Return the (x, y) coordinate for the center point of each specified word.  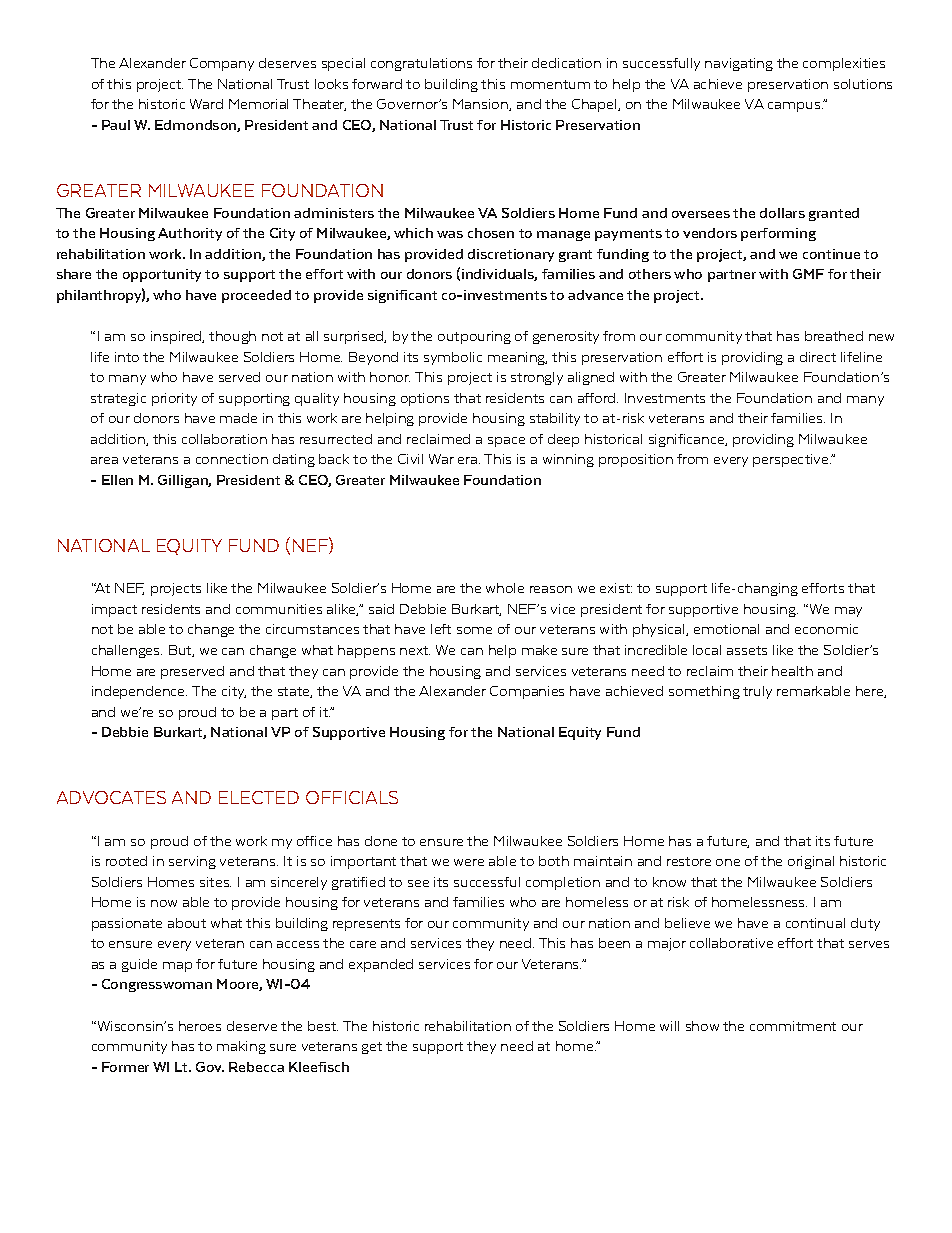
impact (114, 610)
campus (795, 107)
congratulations (421, 64)
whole (505, 588)
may (848, 612)
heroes (200, 1026)
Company (222, 64)
